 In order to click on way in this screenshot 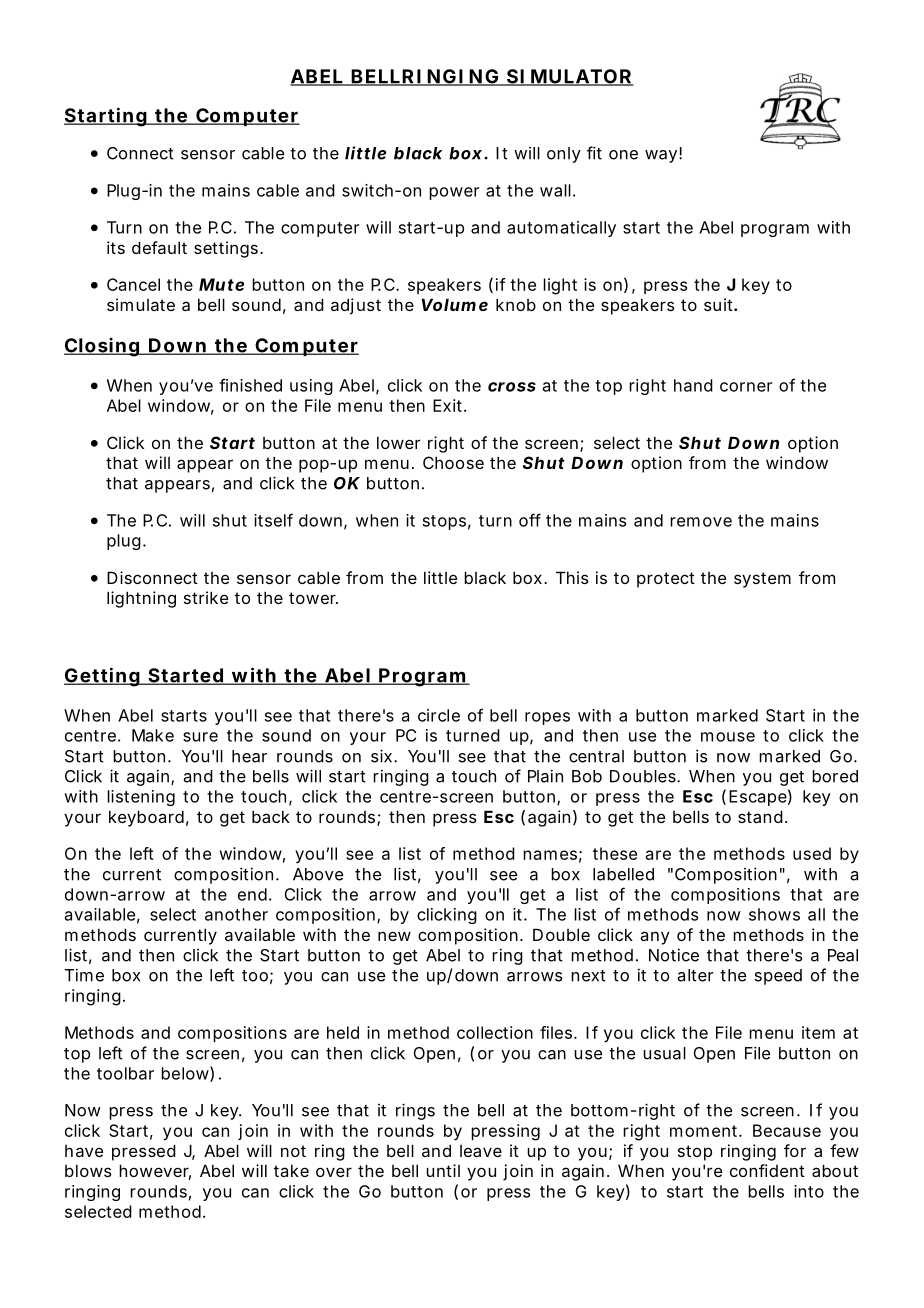, I will do `click(661, 156)`.
